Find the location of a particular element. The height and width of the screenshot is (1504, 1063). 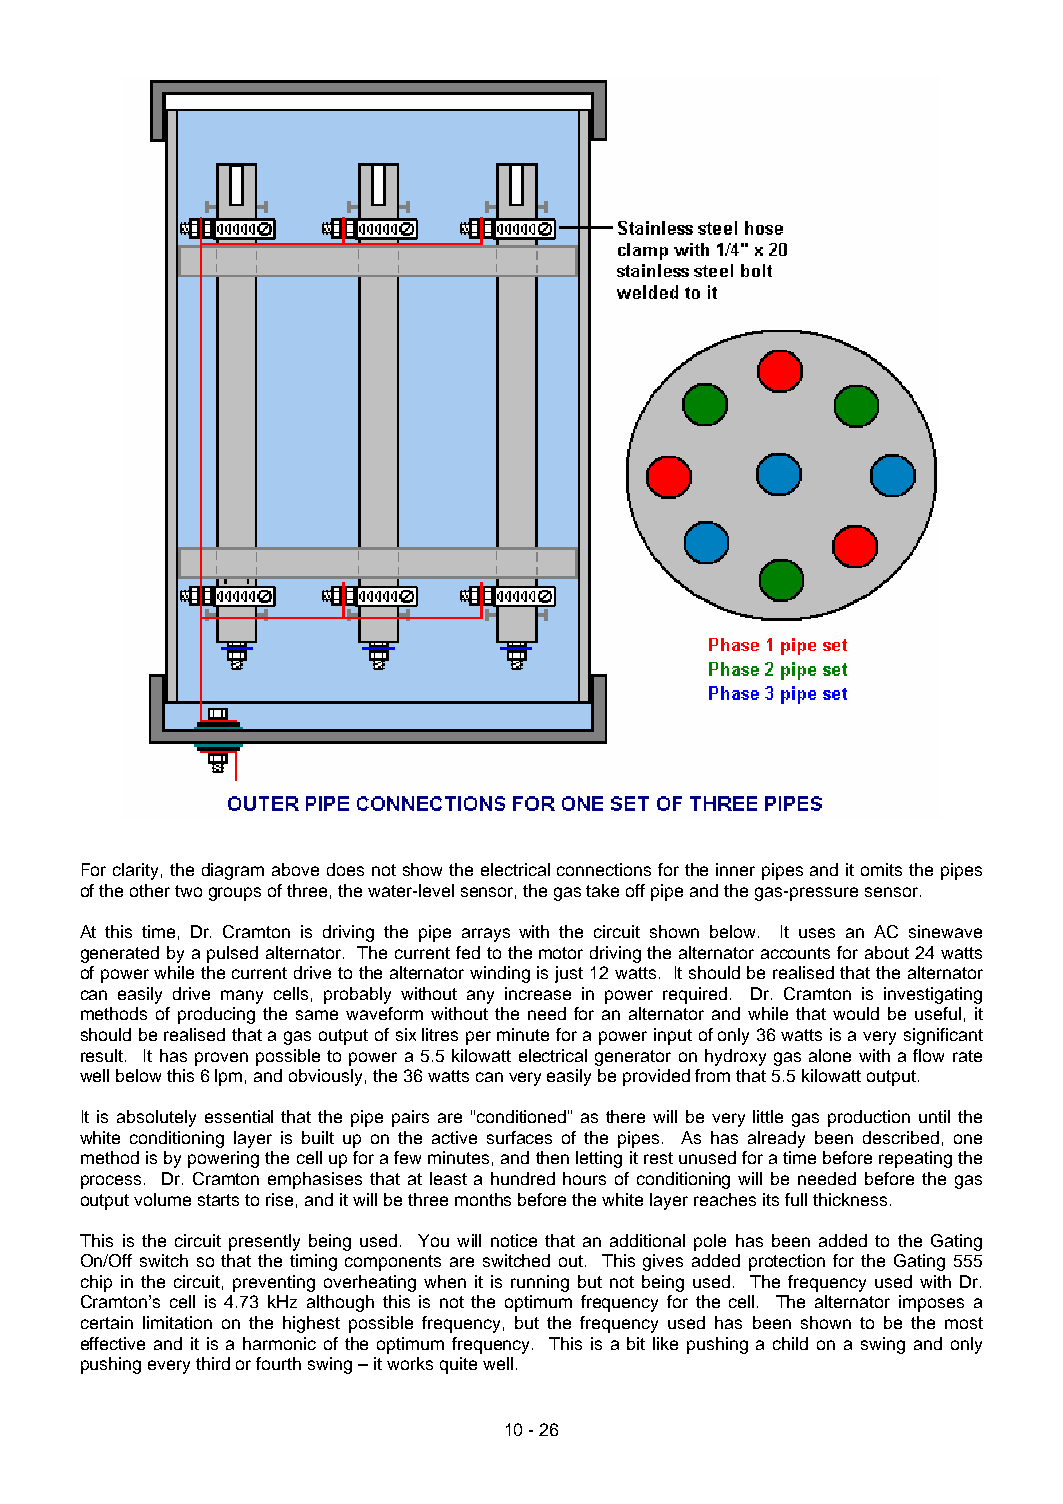

two is located at coordinates (188, 891).
